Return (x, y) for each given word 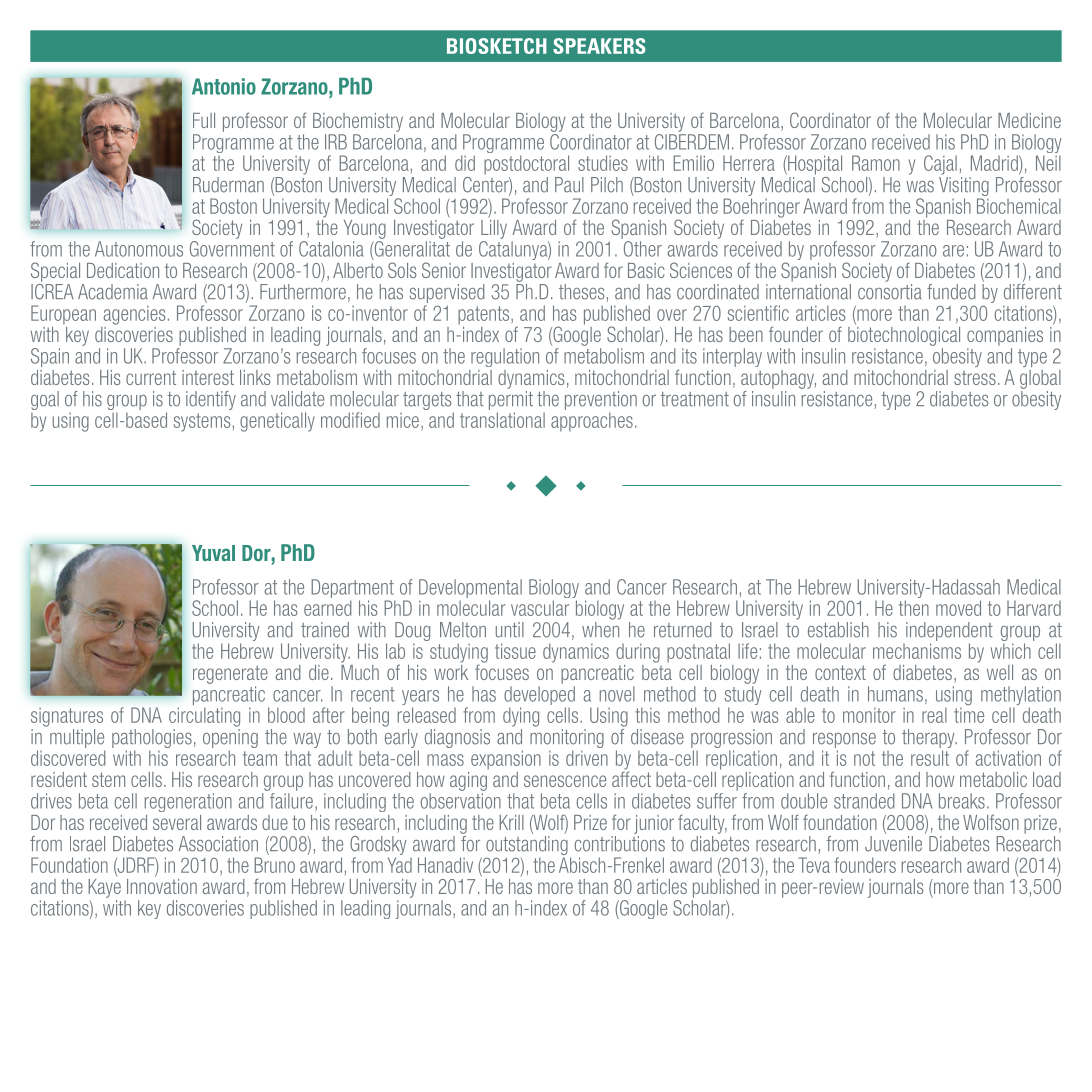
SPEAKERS (599, 46)
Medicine (1029, 120)
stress (975, 378)
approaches (592, 422)
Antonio (224, 86)
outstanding (527, 847)
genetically (277, 422)
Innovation (162, 885)
